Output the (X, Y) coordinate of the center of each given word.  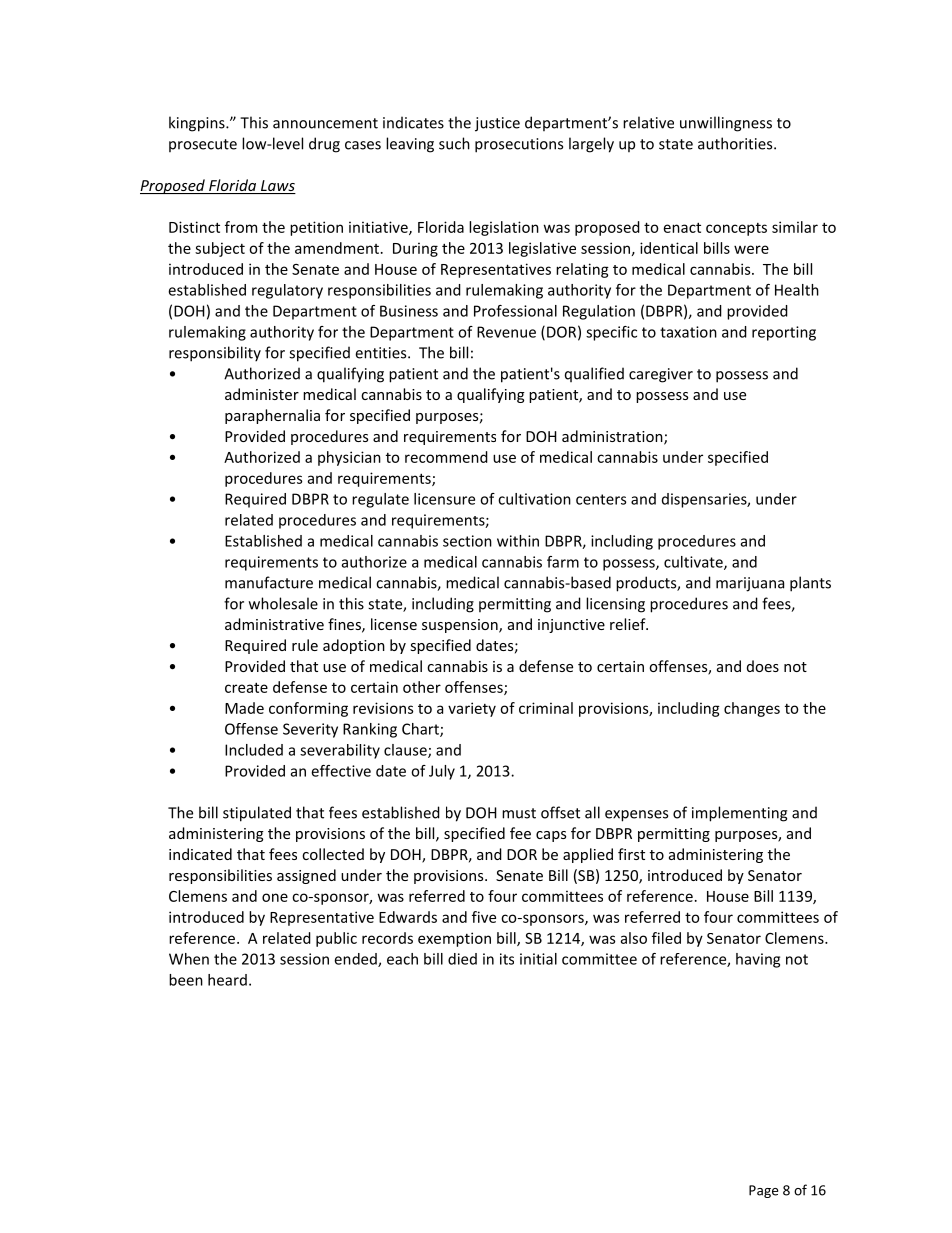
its (507, 959)
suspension (461, 626)
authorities (736, 143)
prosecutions (519, 145)
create (246, 687)
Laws (277, 187)
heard (227, 980)
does (763, 666)
